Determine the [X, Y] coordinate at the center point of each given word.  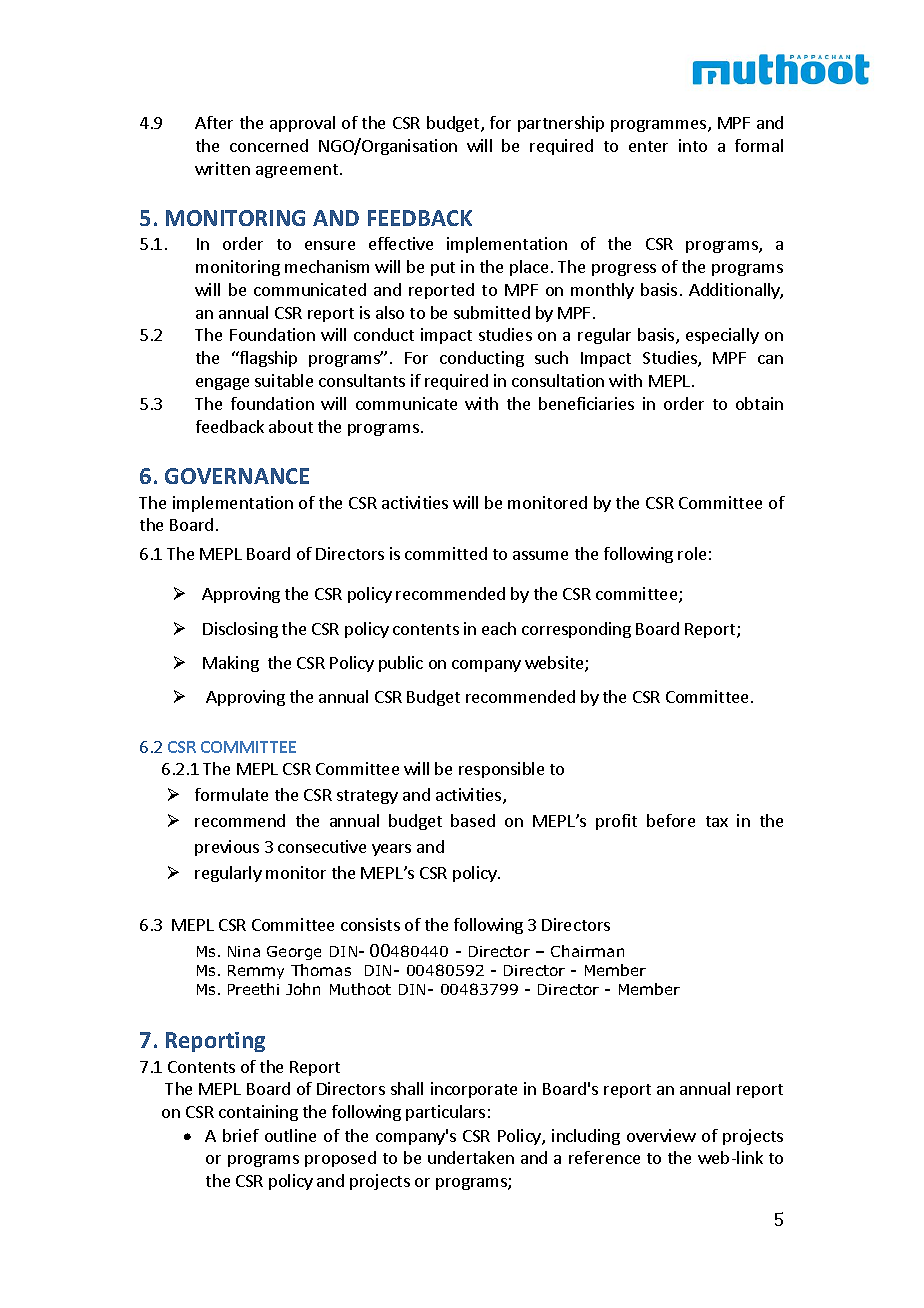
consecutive [322, 846]
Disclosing [240, 630]
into [693, 145]
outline [290, 1135]
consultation [558, 380]
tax [717, 821]
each [499, 628]
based [473, 820]
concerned [269, 145]
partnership [561, 124]
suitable [284, 380]
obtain [759, 403]
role [692, 553]
